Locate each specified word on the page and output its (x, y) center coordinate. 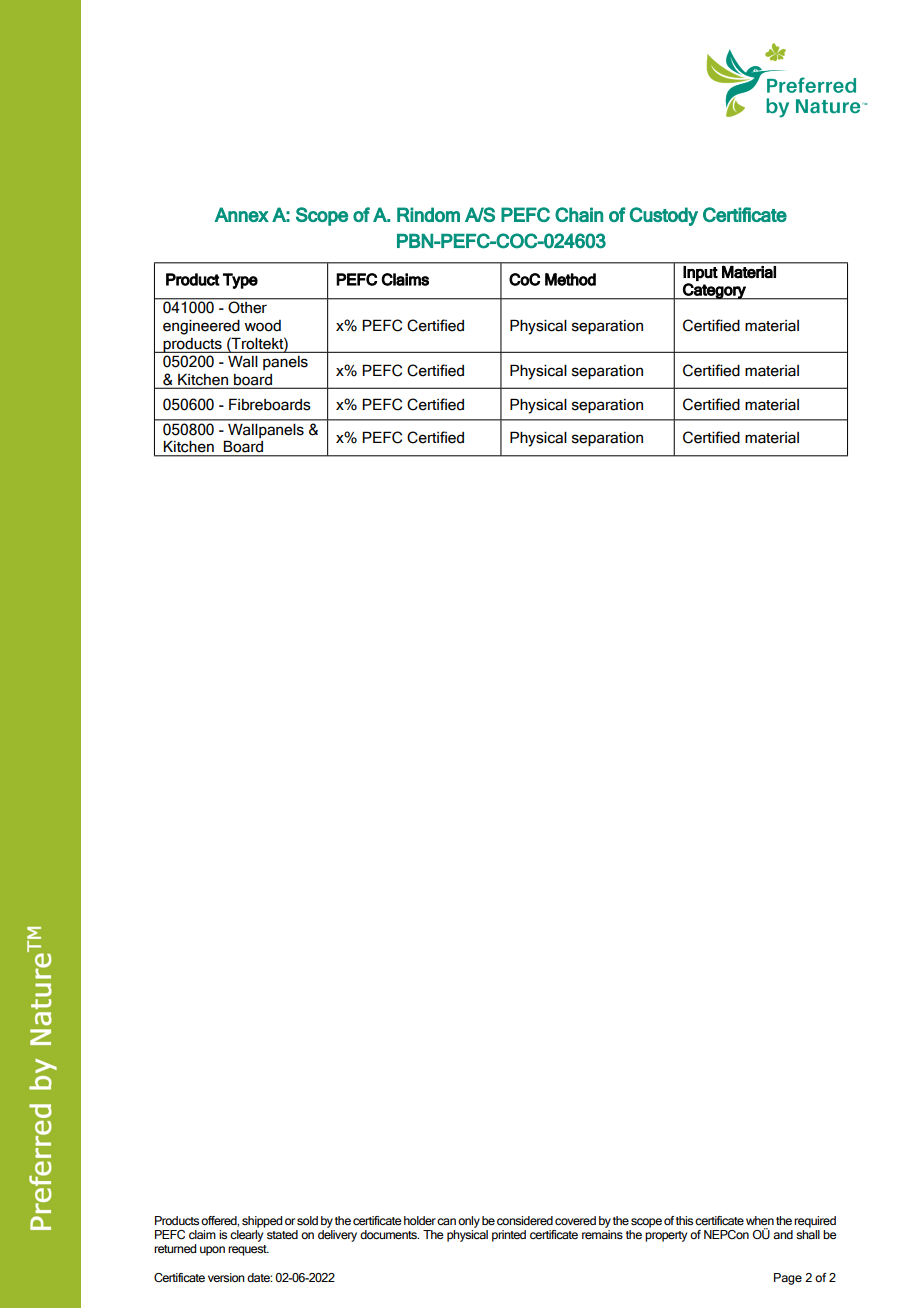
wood (262, 326)
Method (570, 279)
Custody (664, 216)
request (248, 1250)
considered (525, 1221)
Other (248, 307)
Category (714, 291)
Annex (241, 214)
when (760, 1220)
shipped (262, 1222)
